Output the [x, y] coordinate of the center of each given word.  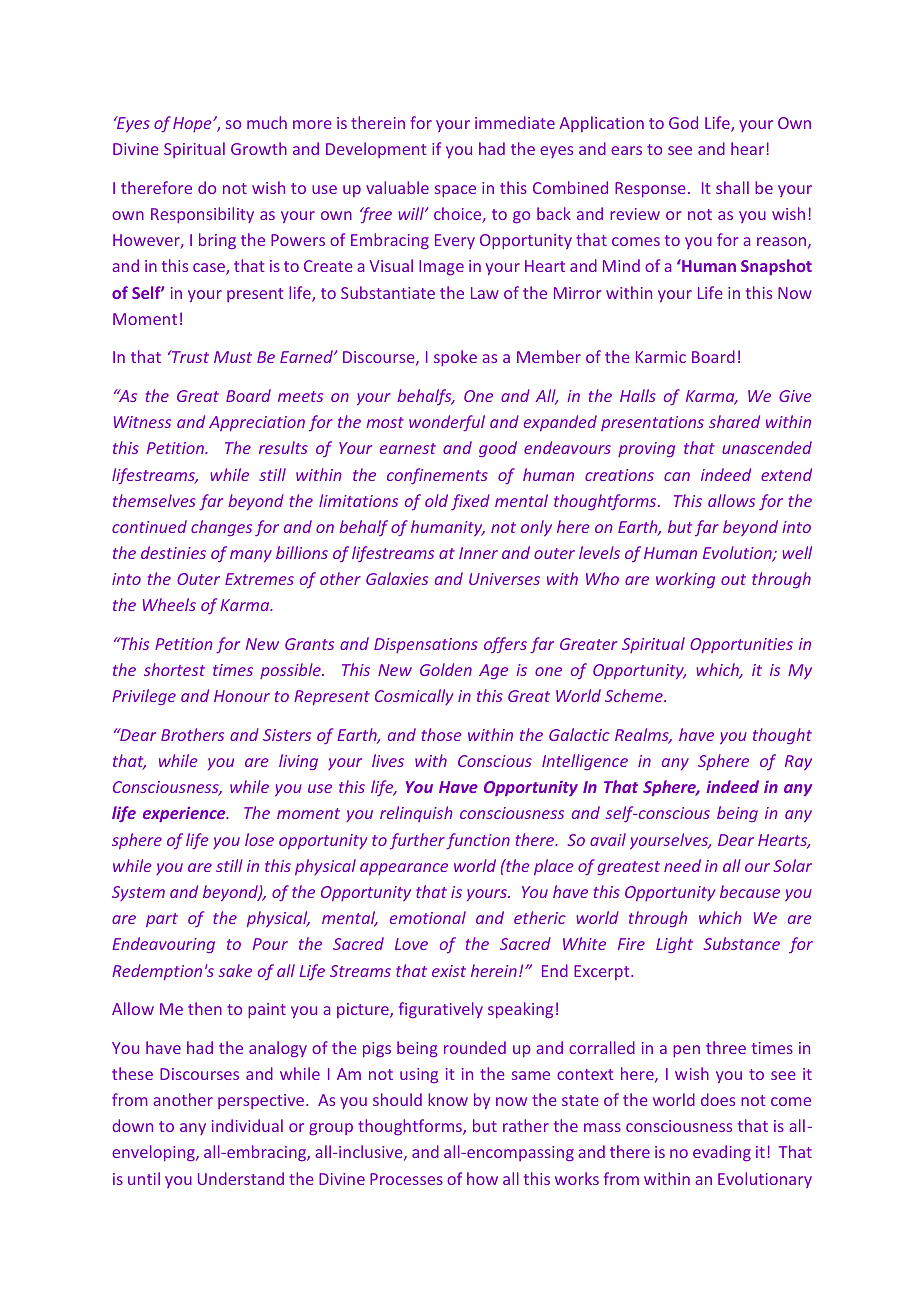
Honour [242, 696]
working [685, 580]
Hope [193, 124]
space [455, 191]
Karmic [661, 357]
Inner [478, 553]
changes [221, 528]
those [442, 734]
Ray [798, 762]
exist [449, 971]
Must [233, 357]
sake [235, 970]
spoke [455, 358]
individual [247, 1125]
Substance [741, 943]
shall [732, 187]
